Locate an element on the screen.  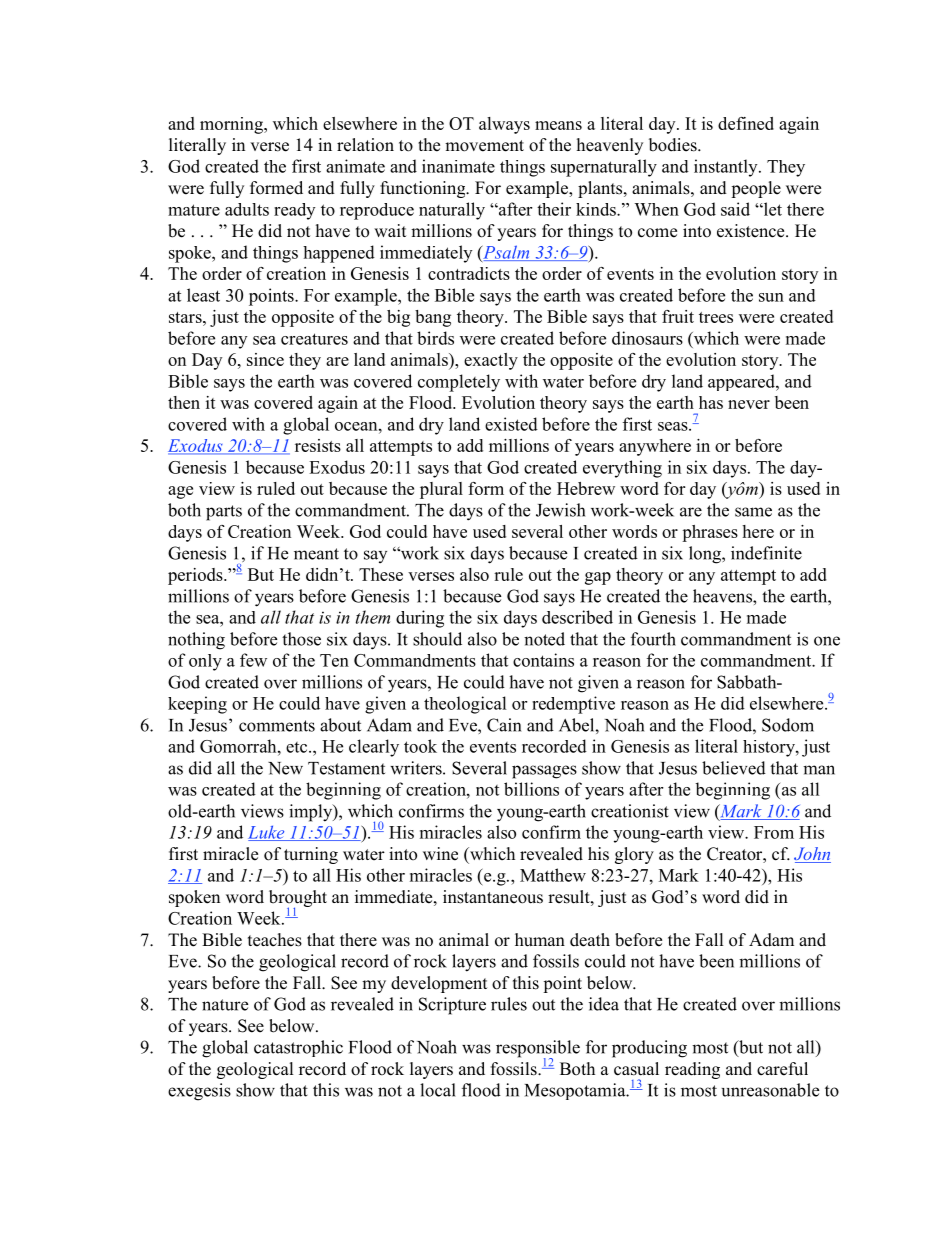
morning is located at coordinates (232, 125).
